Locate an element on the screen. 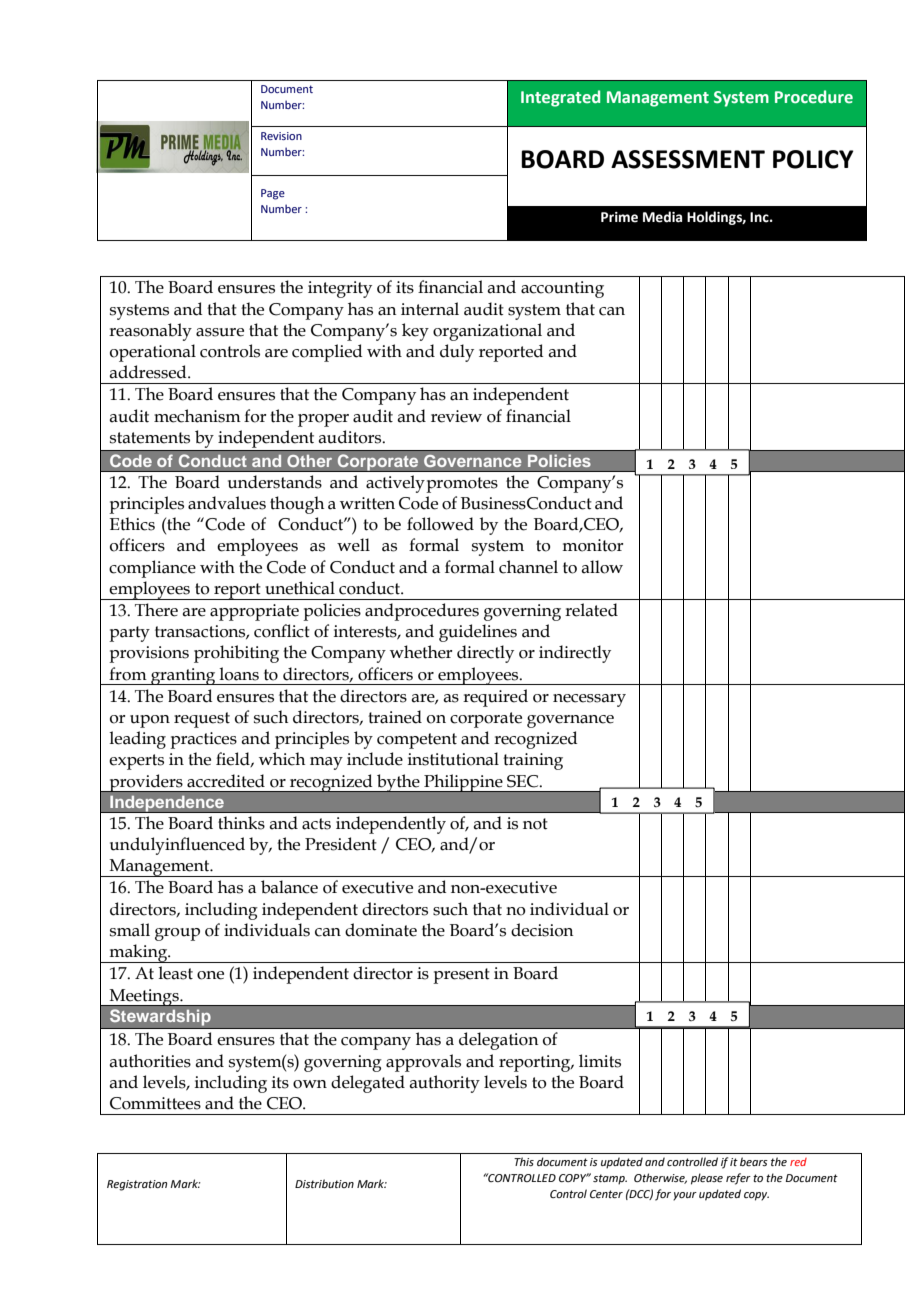 The width and height of the screenshot is (924, 1308). This is located at coordinates (524, 1161).
